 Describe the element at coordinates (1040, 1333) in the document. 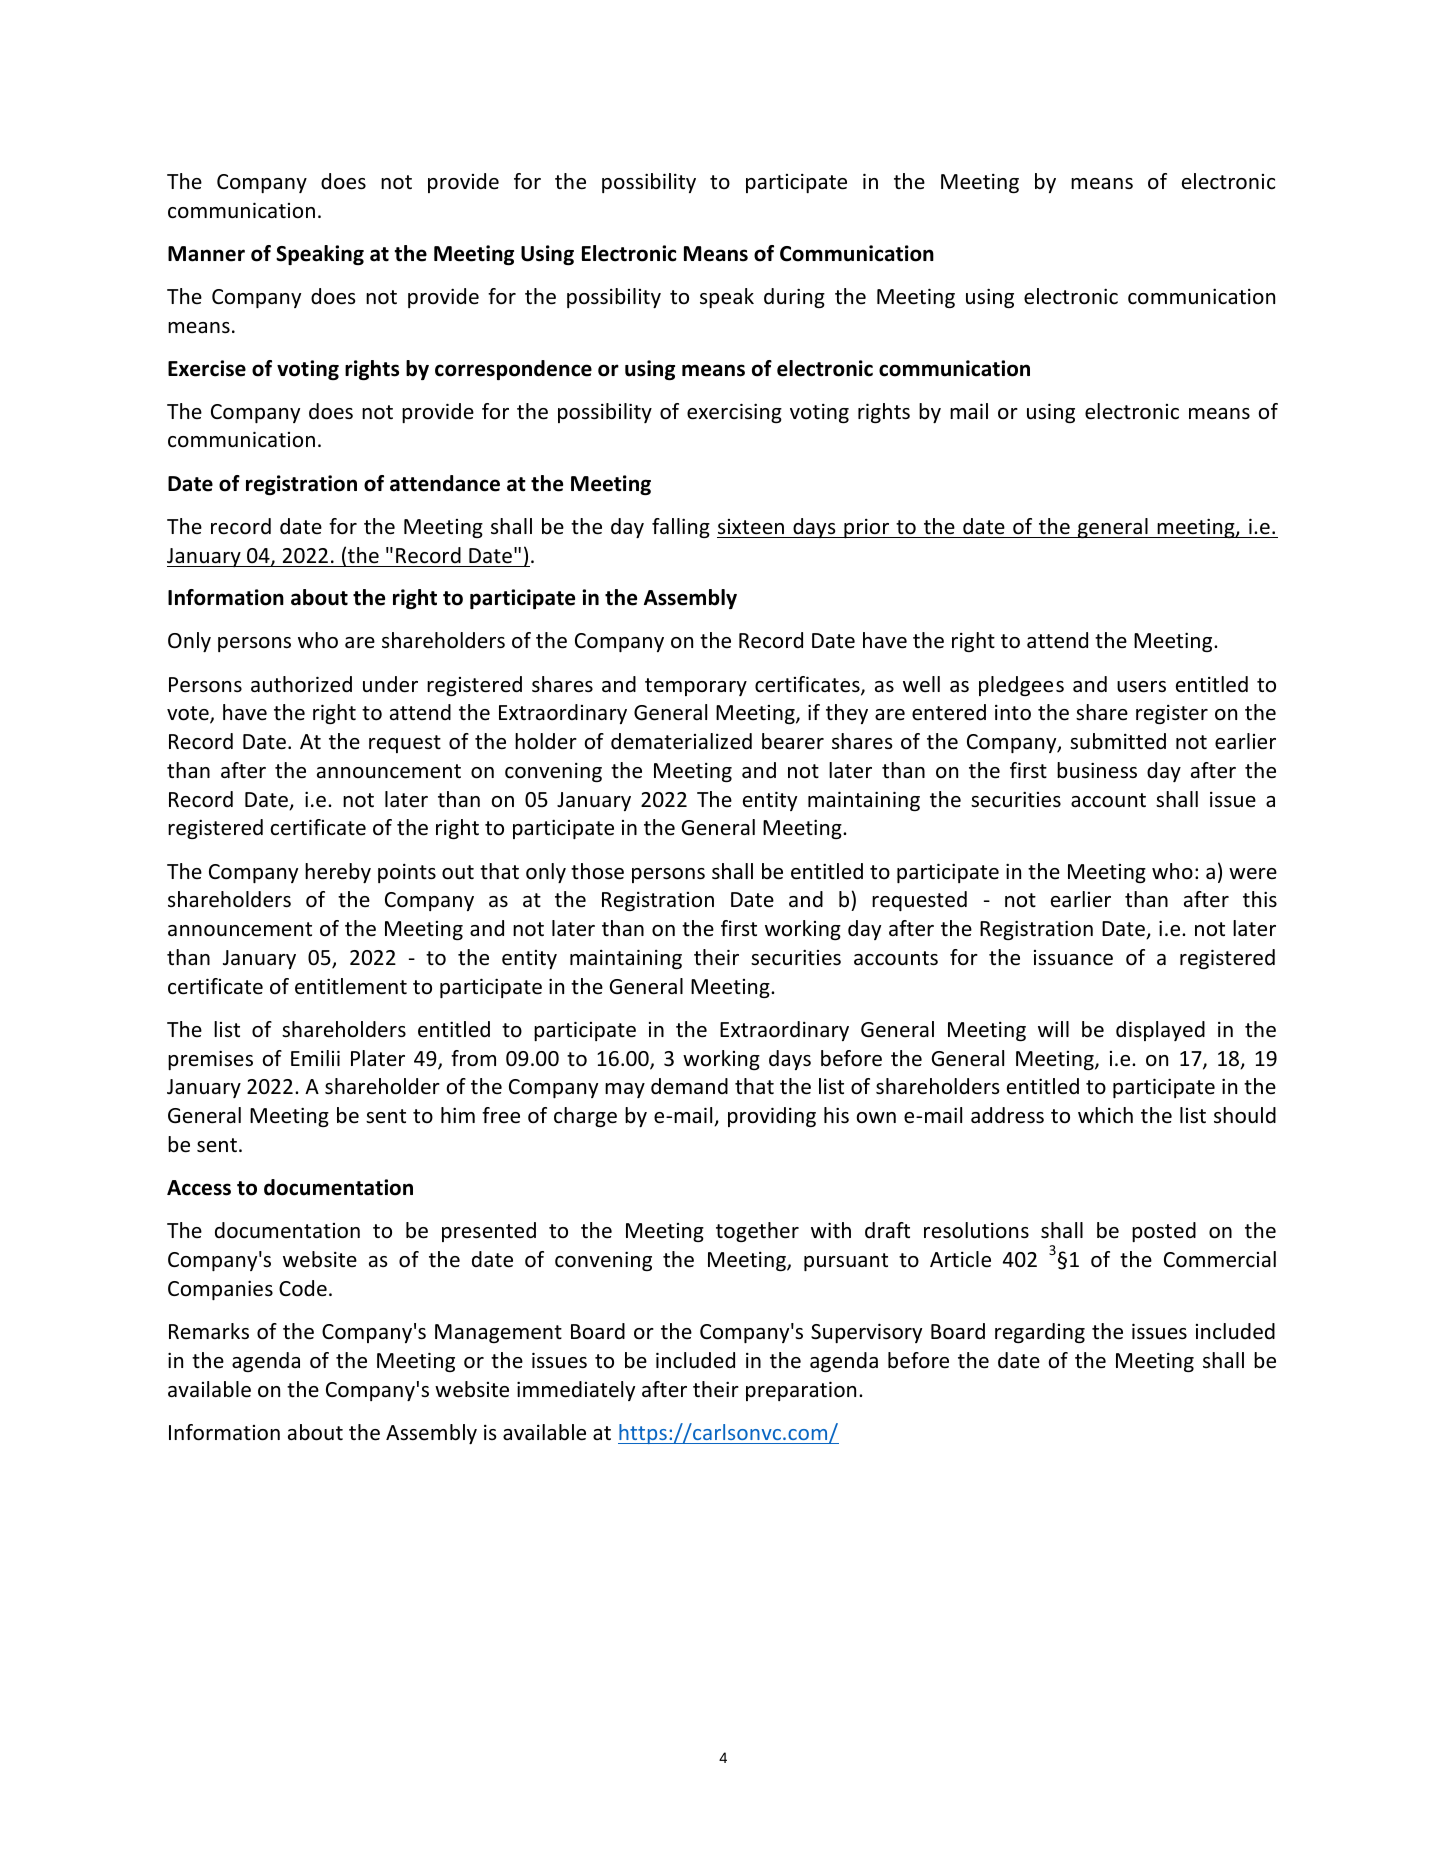

I see `regarding` at that location.
